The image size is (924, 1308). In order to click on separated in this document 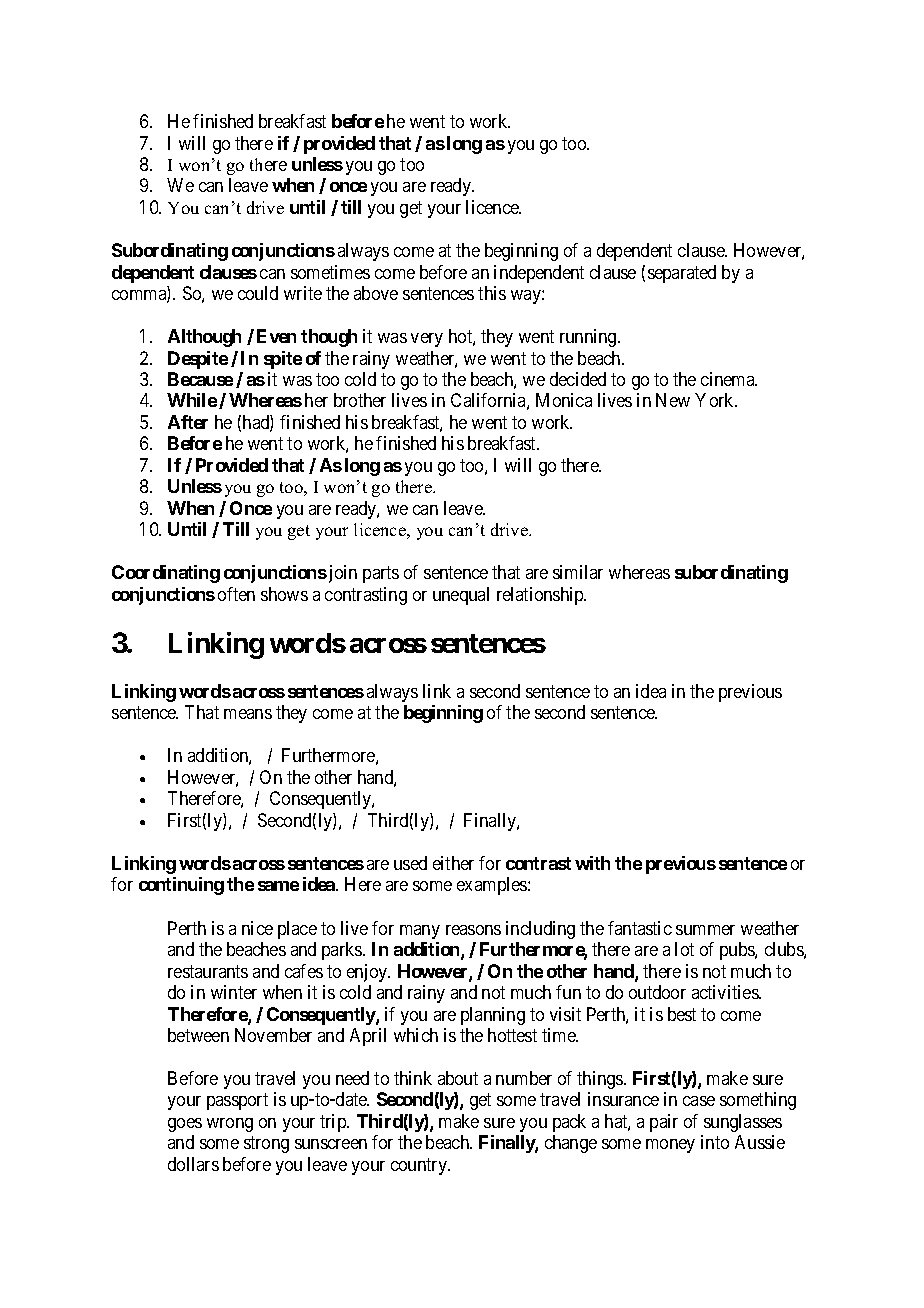, I will do `click(682, 274)`.
